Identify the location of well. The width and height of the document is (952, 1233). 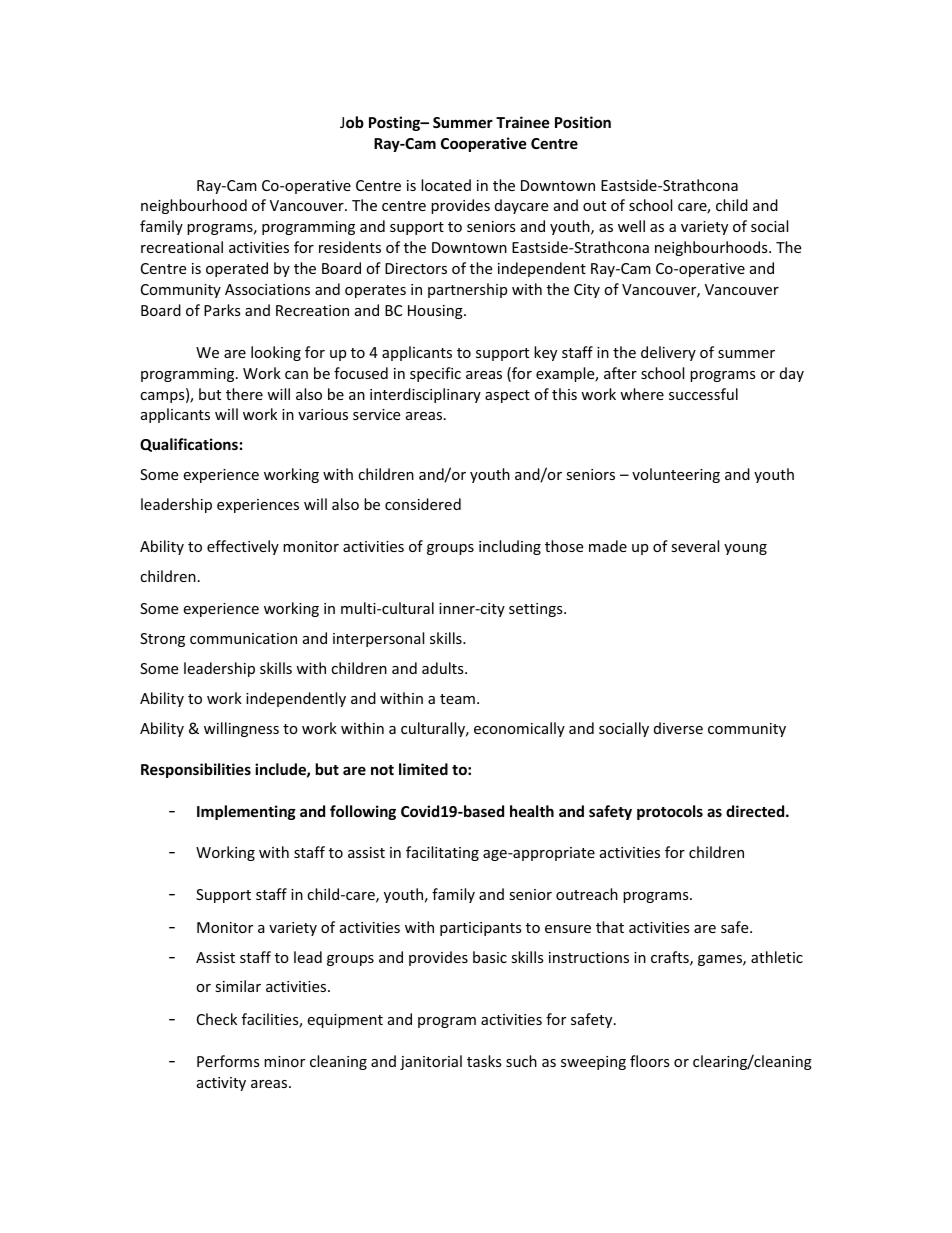
(631, 226).
